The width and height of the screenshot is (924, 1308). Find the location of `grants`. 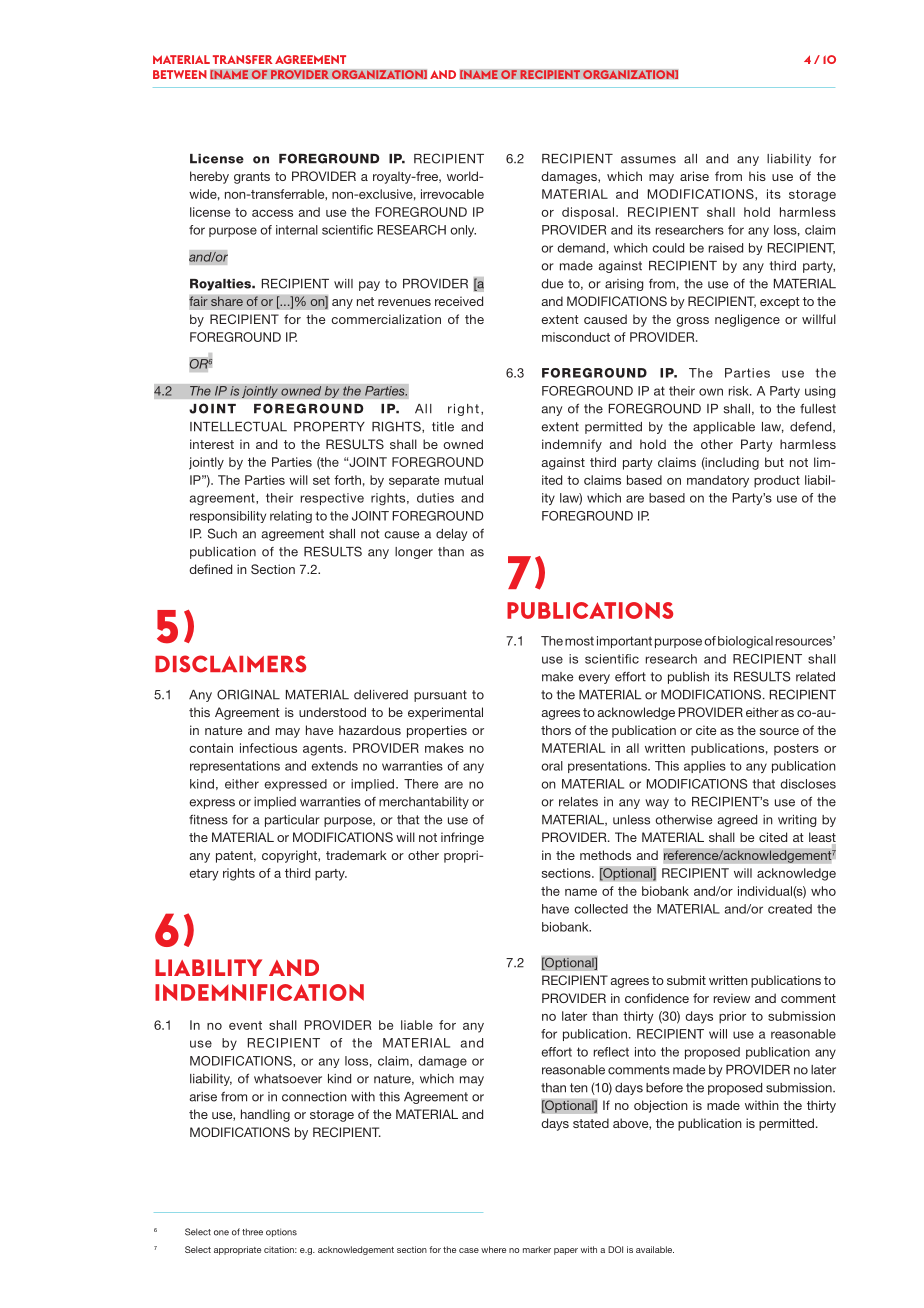

grants is located at coordinates (252, 178).
